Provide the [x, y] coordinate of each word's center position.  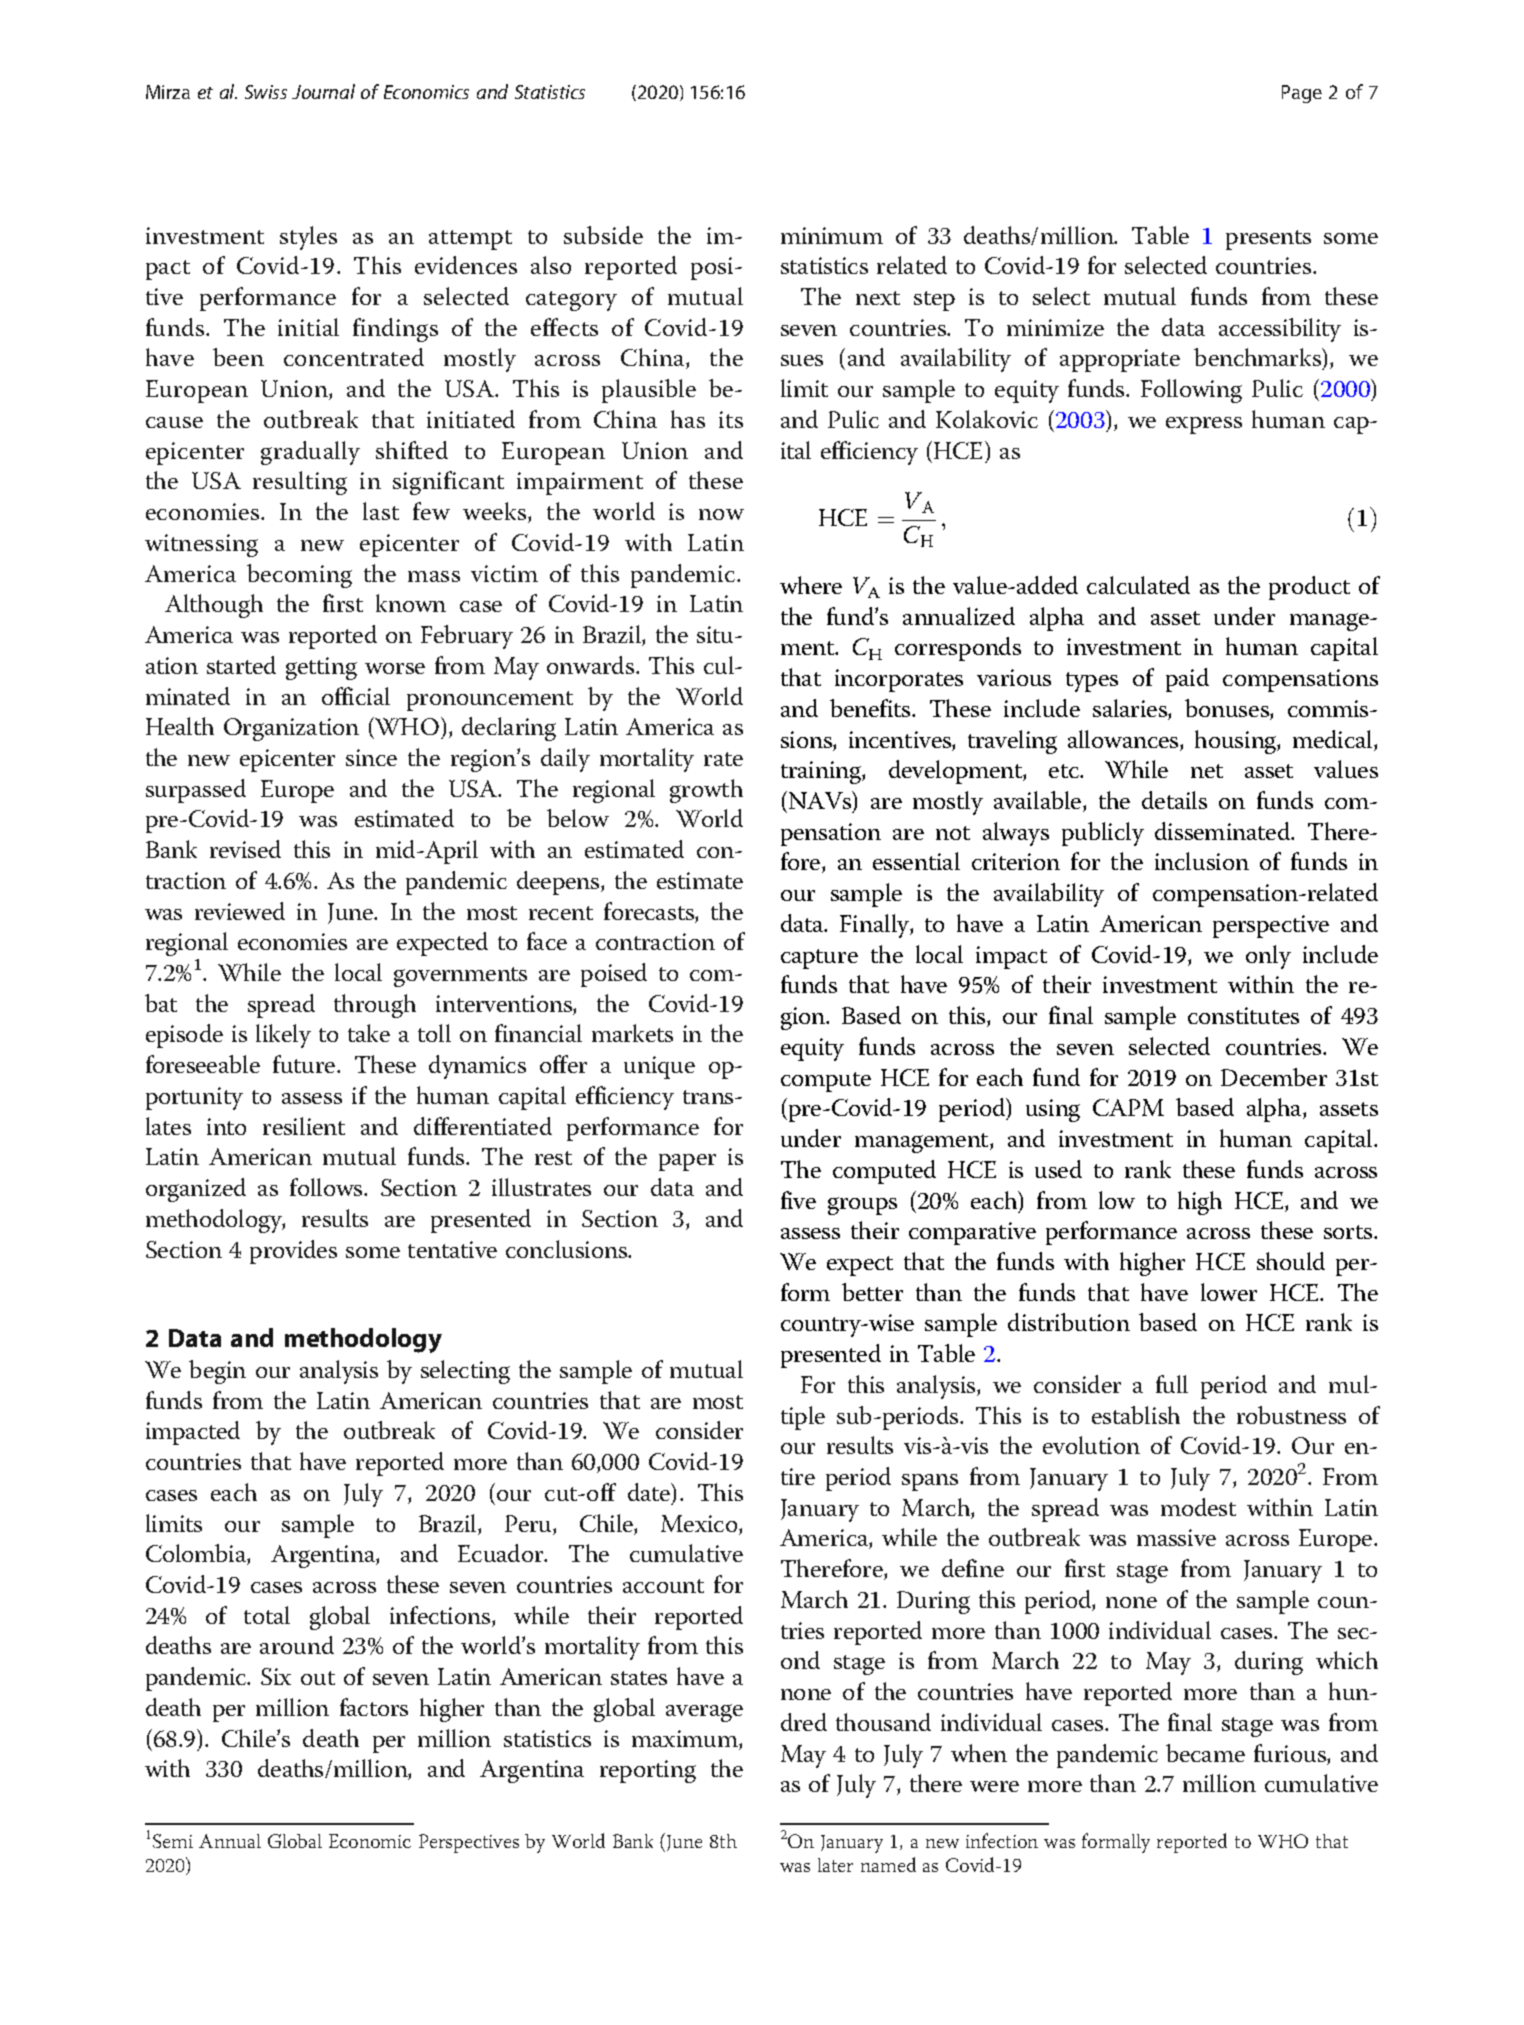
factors [374, 1707]
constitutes [1243, 1015]
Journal [323, 91]
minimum [832, 235]
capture [819, 959]
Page [1302, 94]
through [375, 1006]
